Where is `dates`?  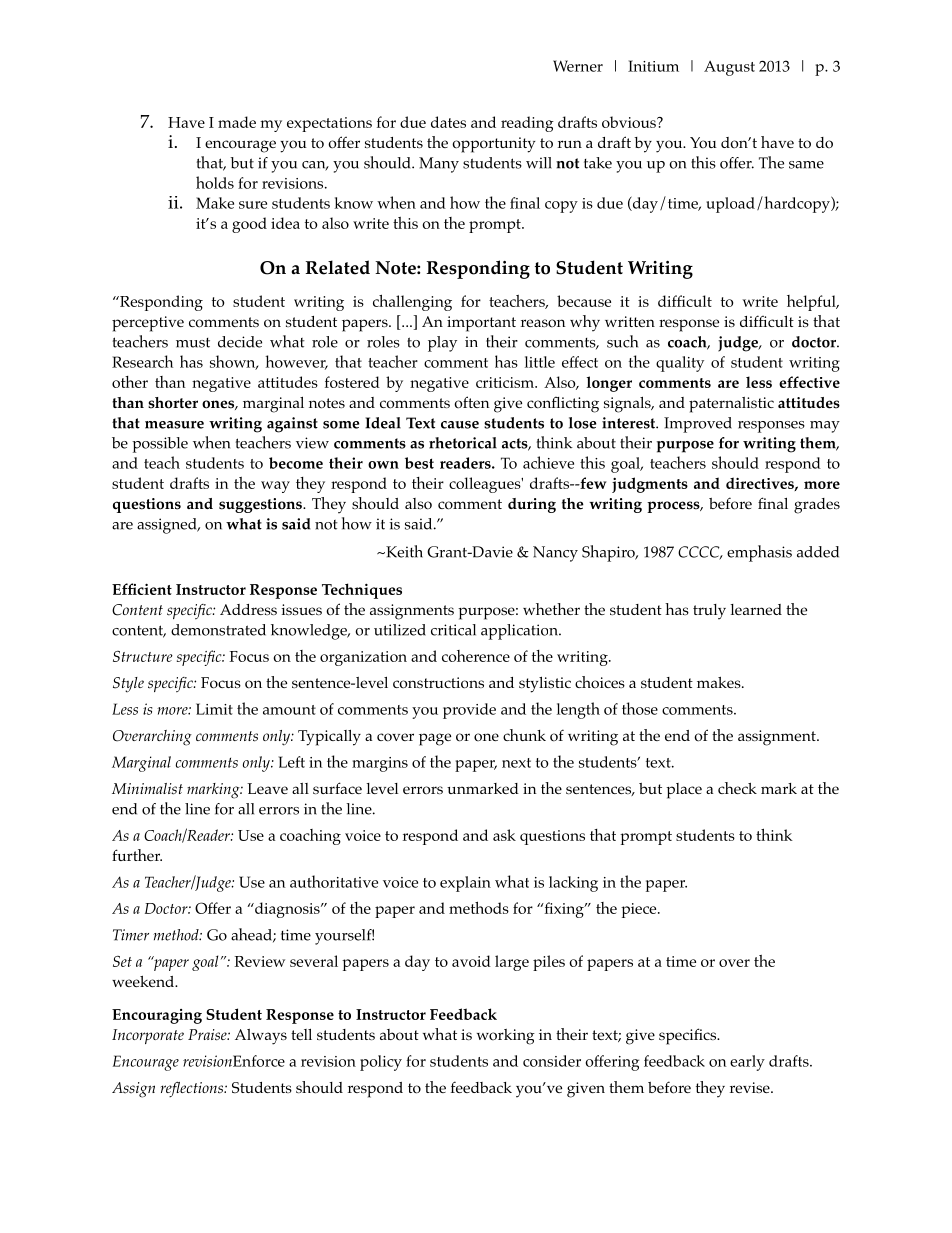 dates is located at coordinates (448, 122).
